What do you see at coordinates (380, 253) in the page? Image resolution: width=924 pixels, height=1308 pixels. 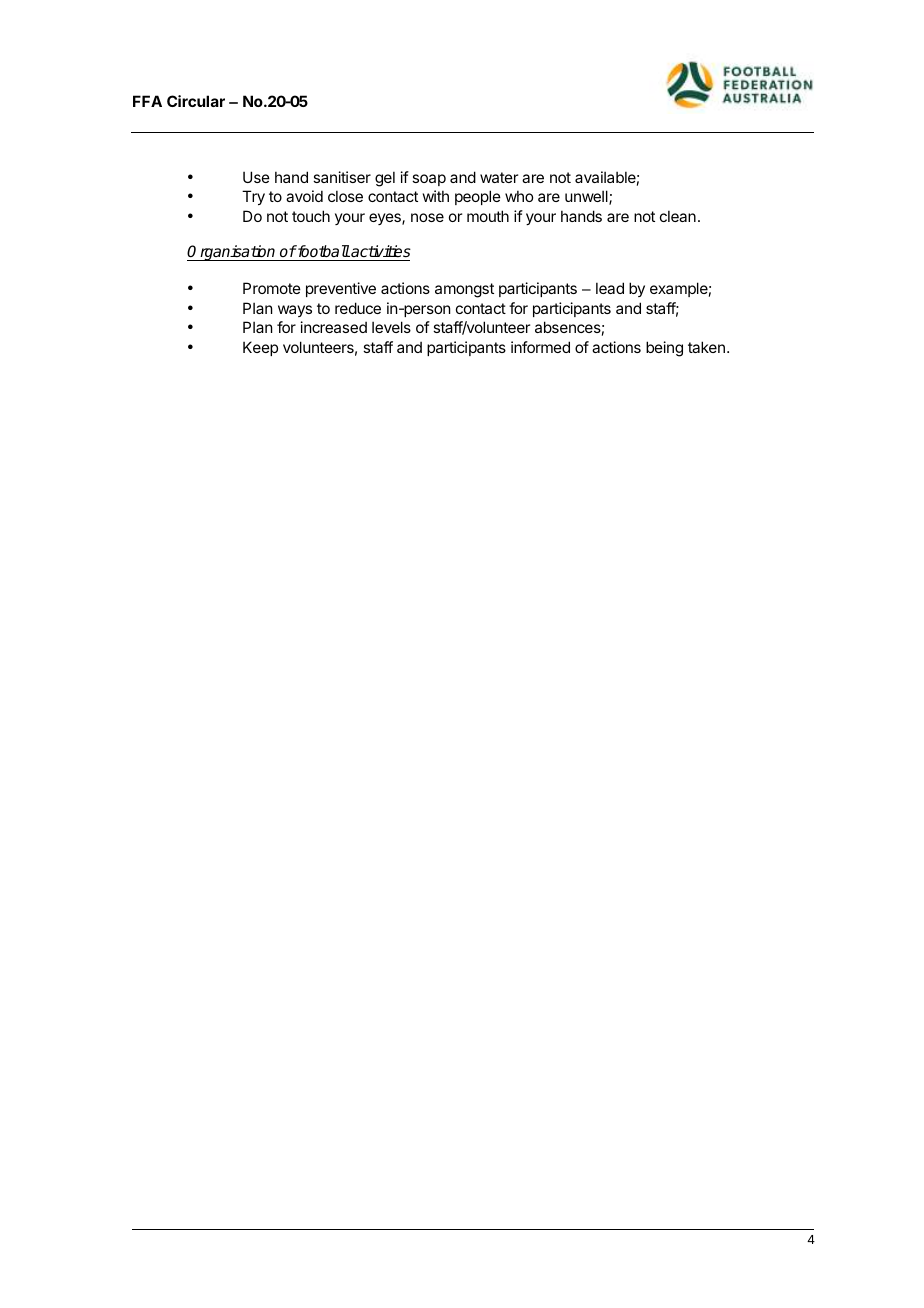 I see `activities` at bounding box center [380, 253].
